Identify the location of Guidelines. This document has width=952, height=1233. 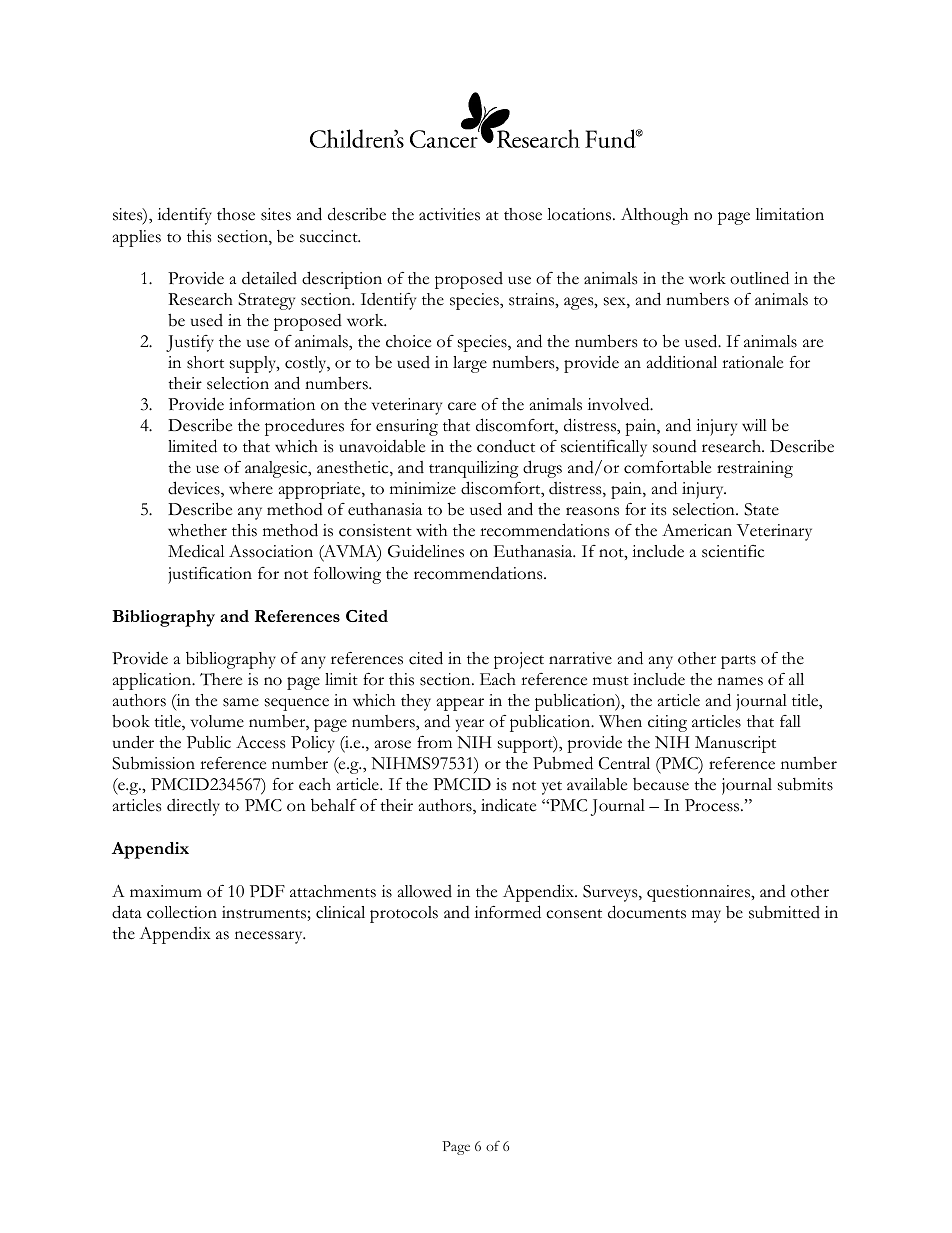
(426, 551).
